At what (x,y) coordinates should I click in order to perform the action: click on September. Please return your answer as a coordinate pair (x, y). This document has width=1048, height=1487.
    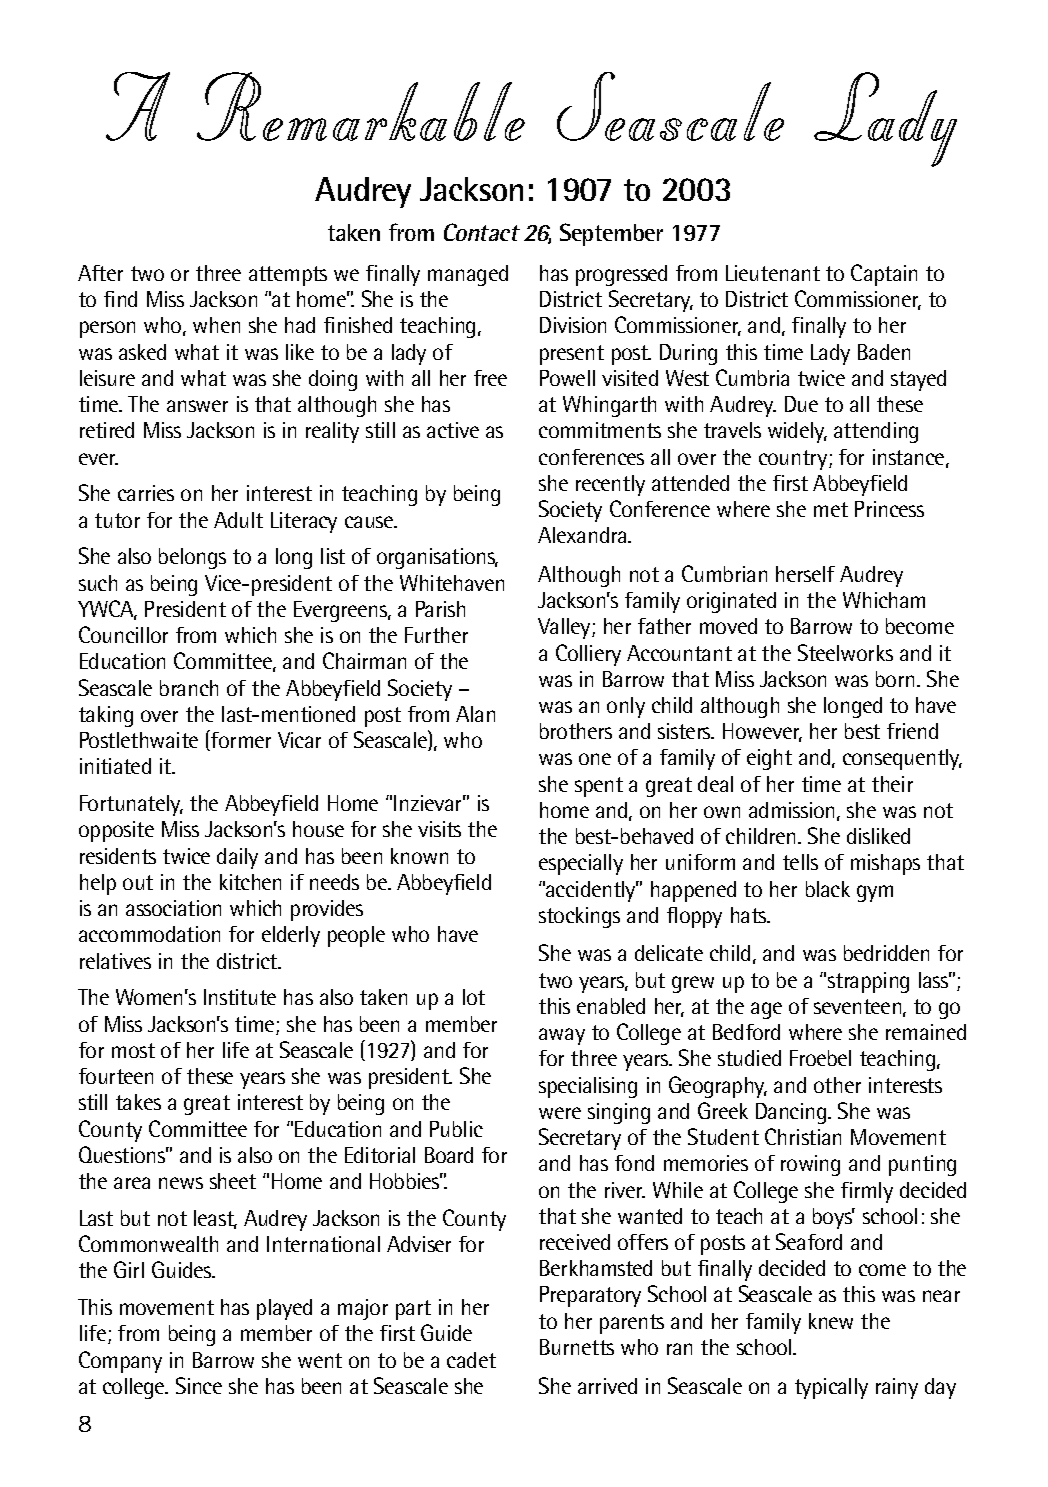
    Looking at the image, I should click on (611, 234).
